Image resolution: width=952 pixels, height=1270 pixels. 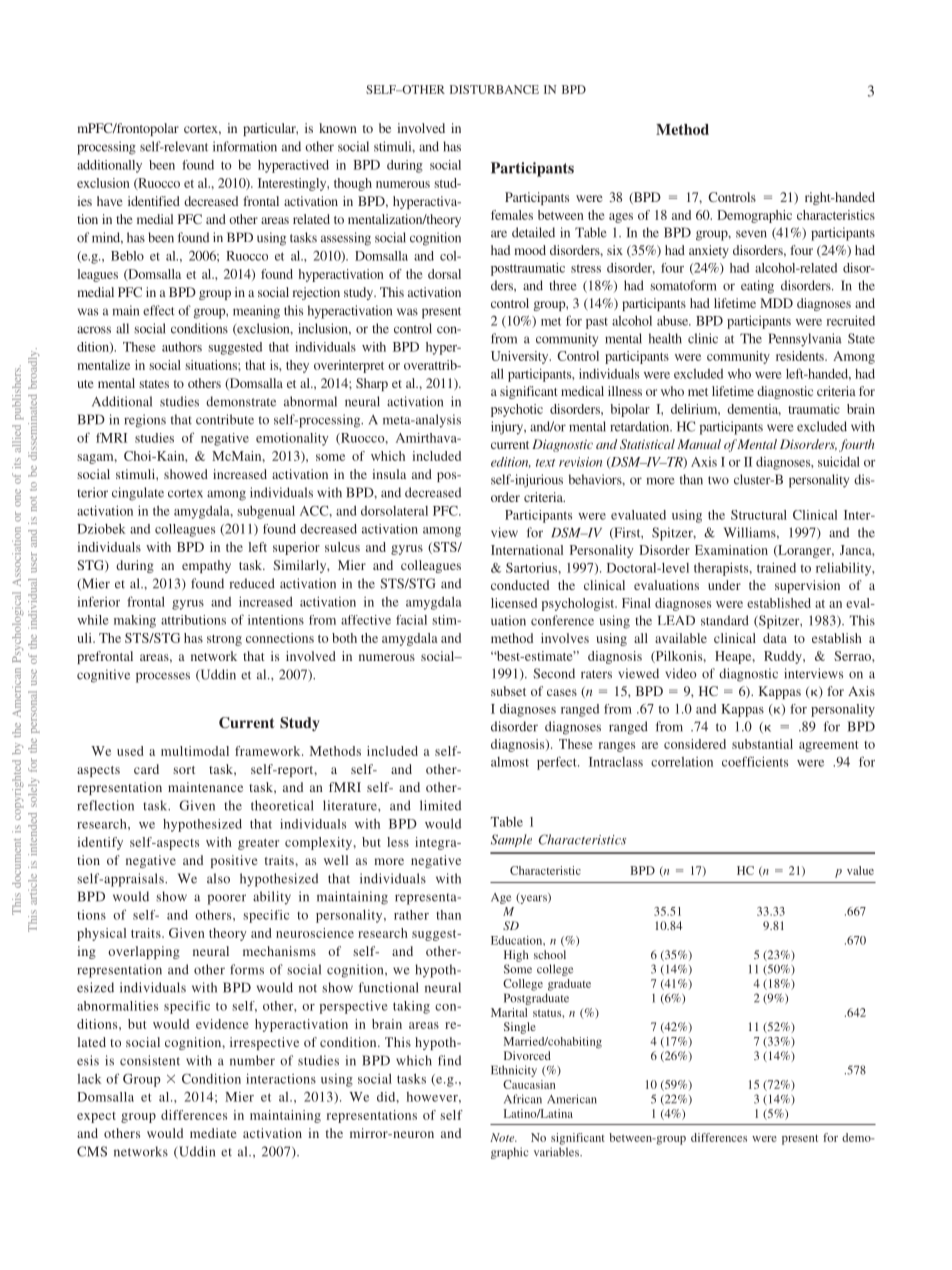 I want to click on sort, so click(x=184, y=770).
